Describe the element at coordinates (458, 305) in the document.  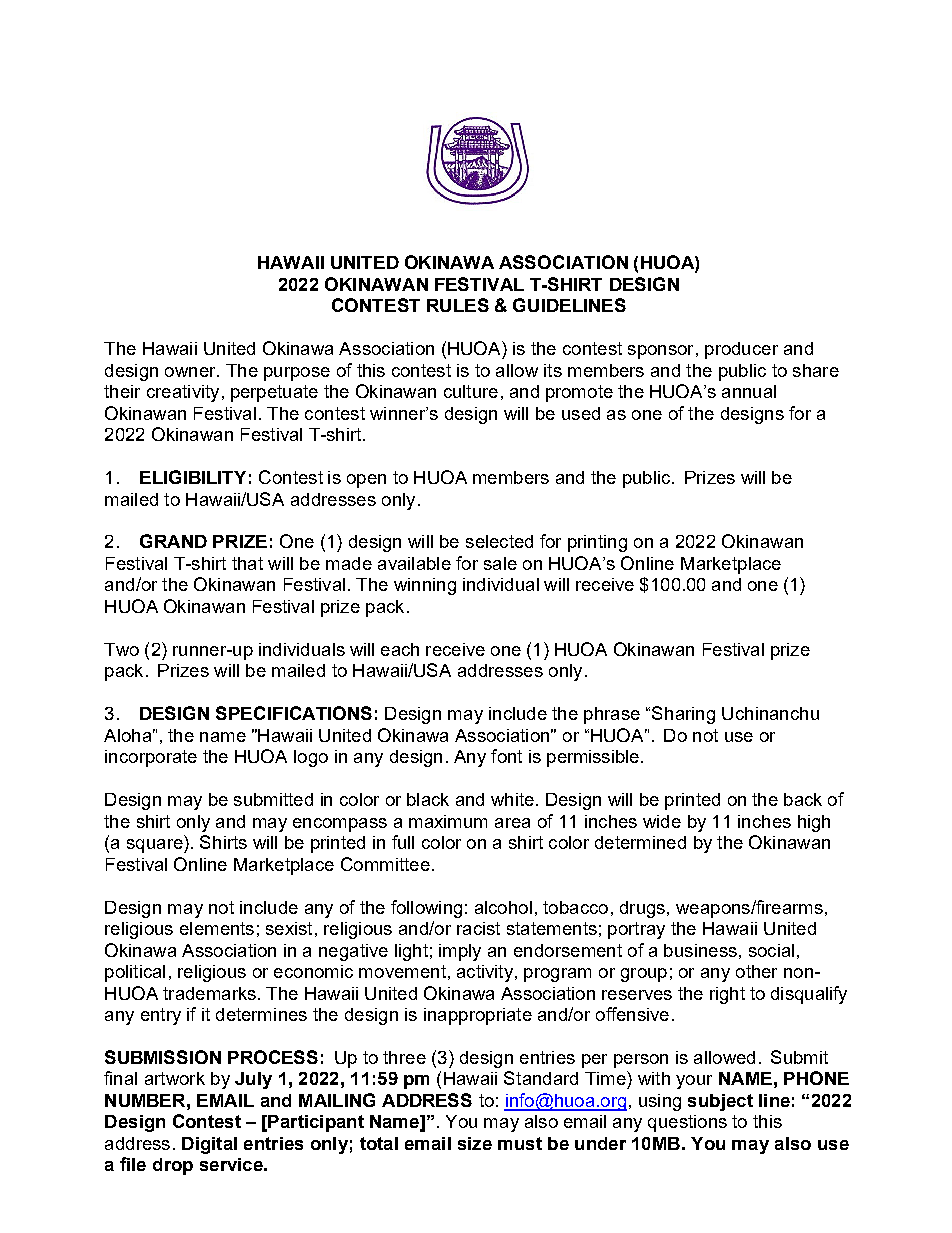
I see `RULES` at that location.
